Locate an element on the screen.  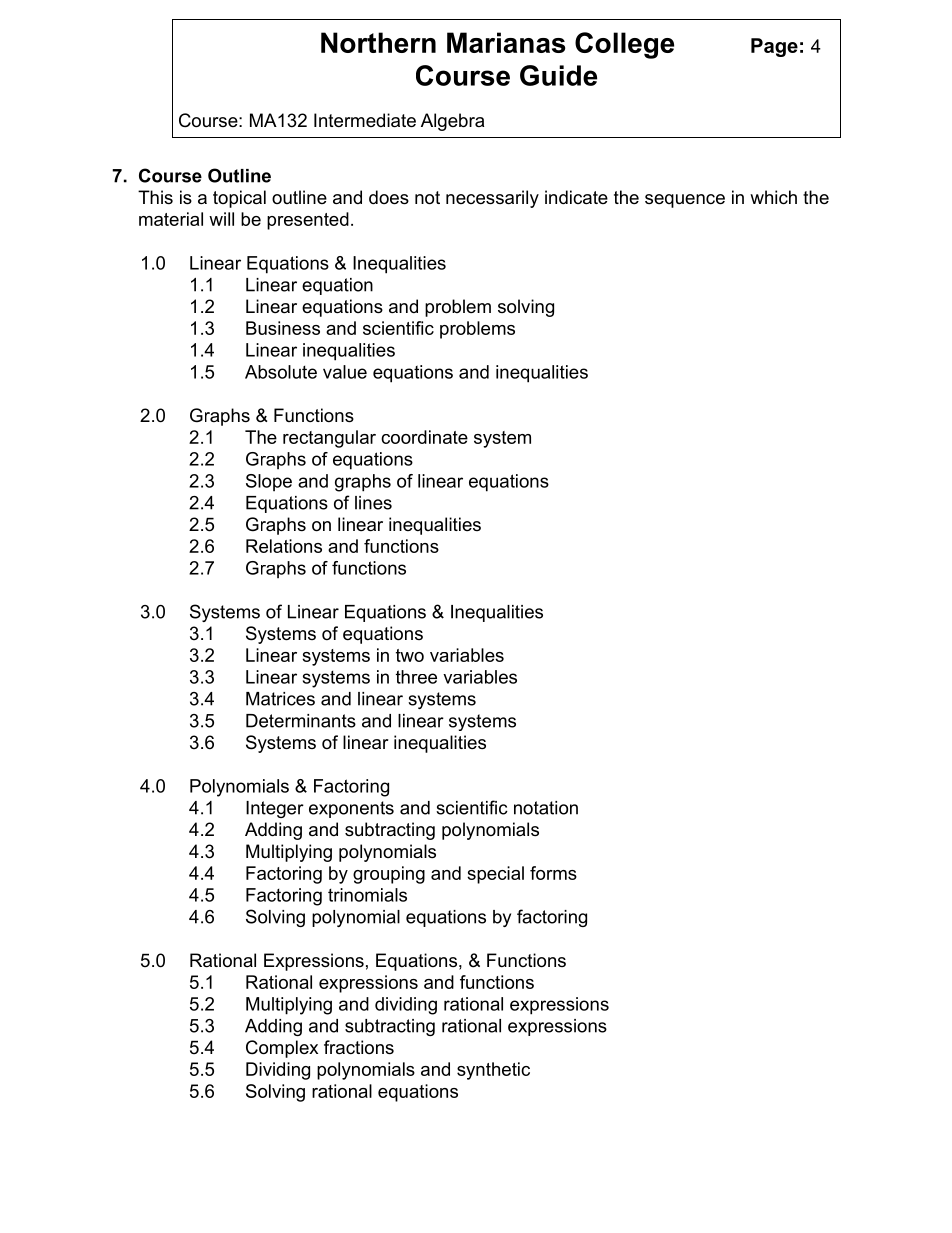
Page is located at coordinates (774, 47).
